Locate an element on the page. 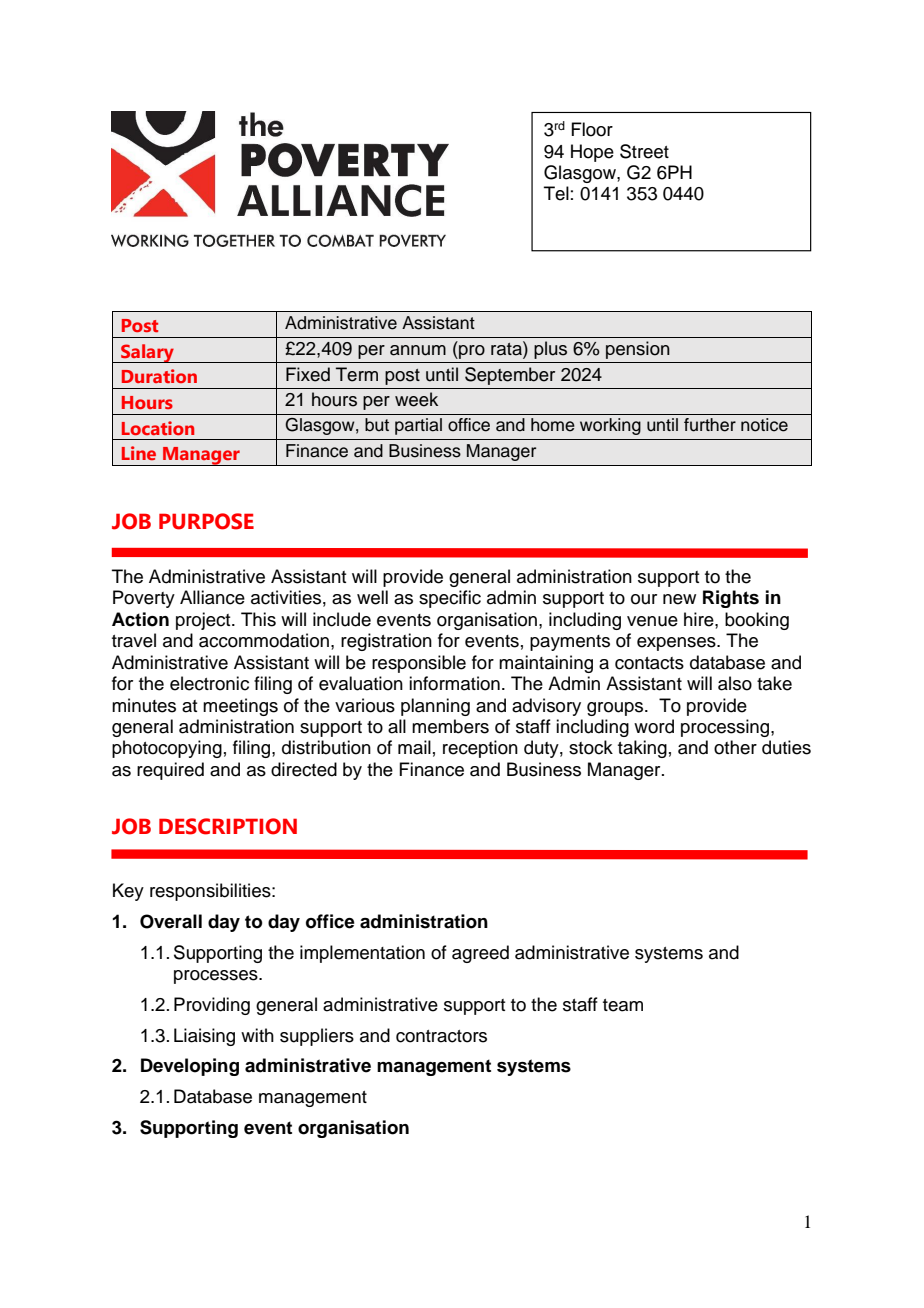 The image size is (924, 1308). photocopying is located at coordinates (167, 749).
